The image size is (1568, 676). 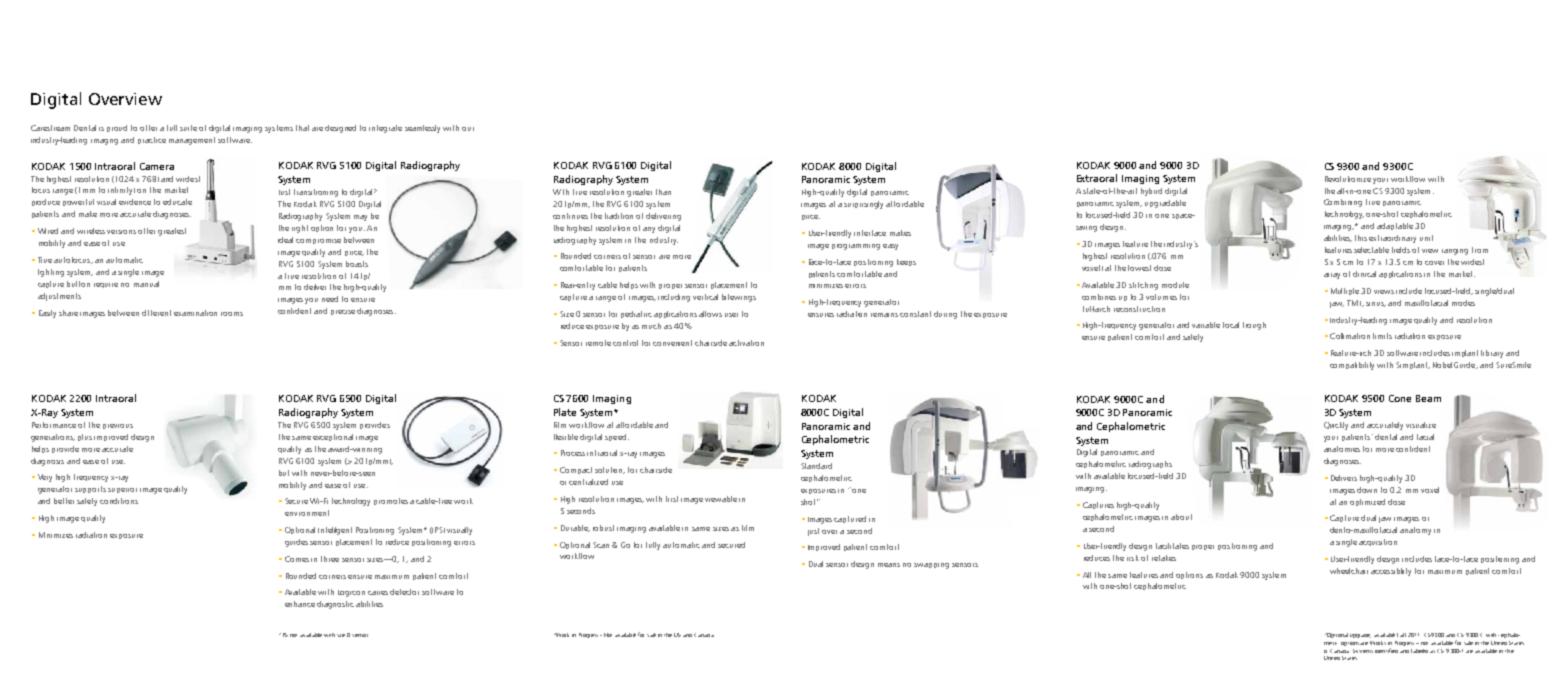 What do you see at coordinates (122, 490) in the screenshot?
I see `superior` at bounding box center [122, 490].
